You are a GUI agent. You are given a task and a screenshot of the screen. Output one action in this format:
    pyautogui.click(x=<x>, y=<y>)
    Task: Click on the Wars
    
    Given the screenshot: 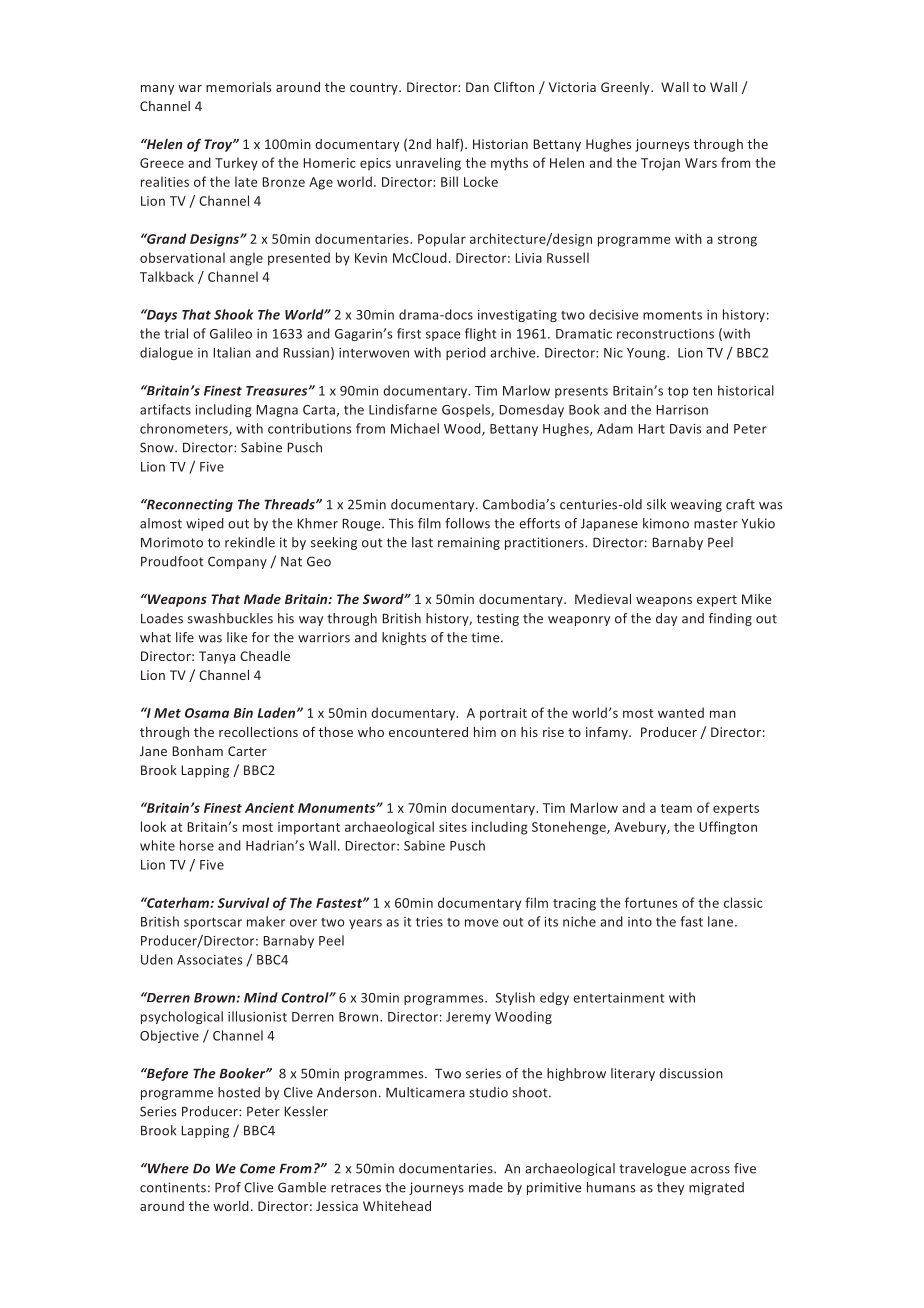 What is the action you would take?
    pyautogui.click(x=701, y=163)
